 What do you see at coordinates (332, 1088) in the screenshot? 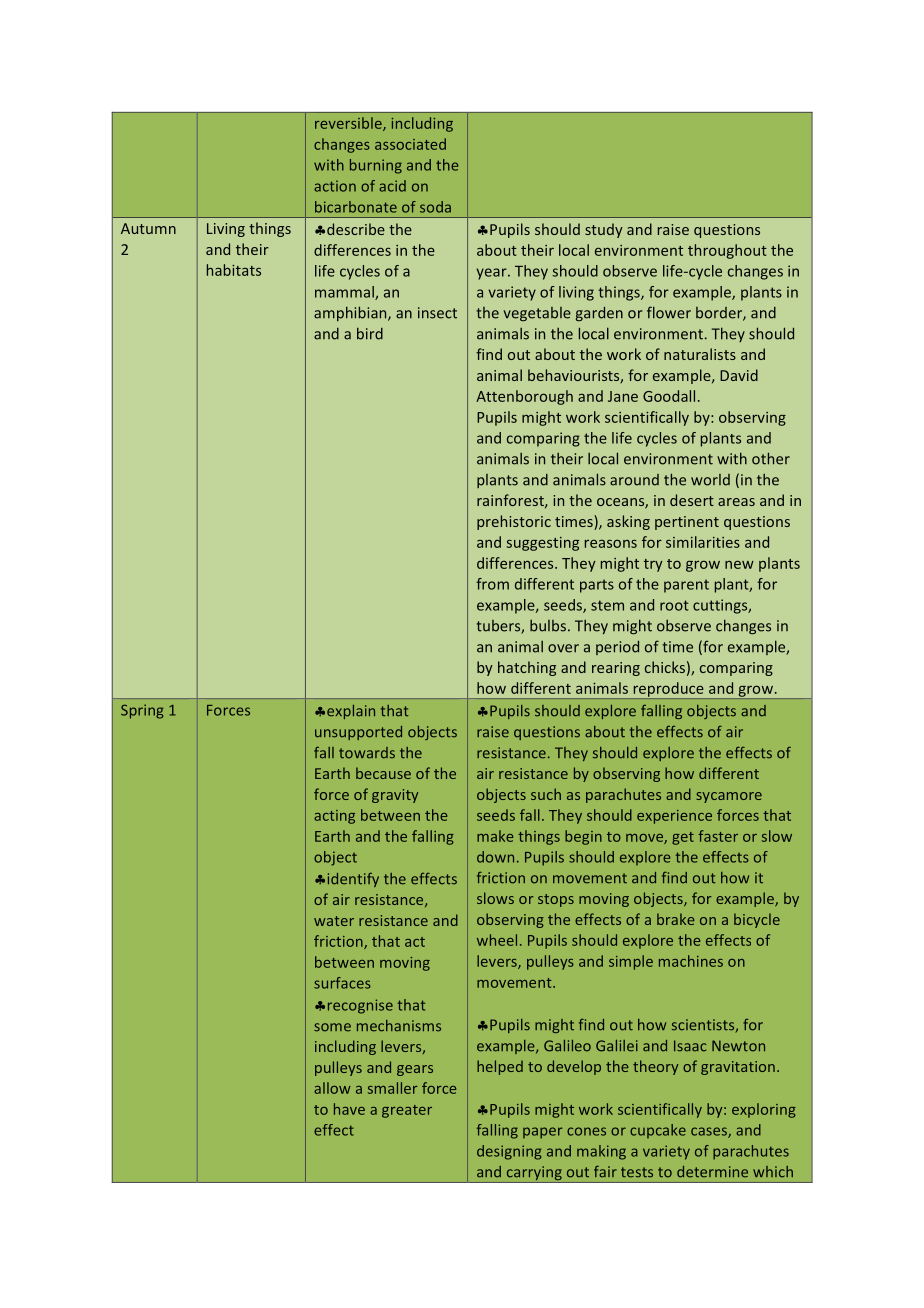
I see `allow` at bounding box center [332, 1088].
